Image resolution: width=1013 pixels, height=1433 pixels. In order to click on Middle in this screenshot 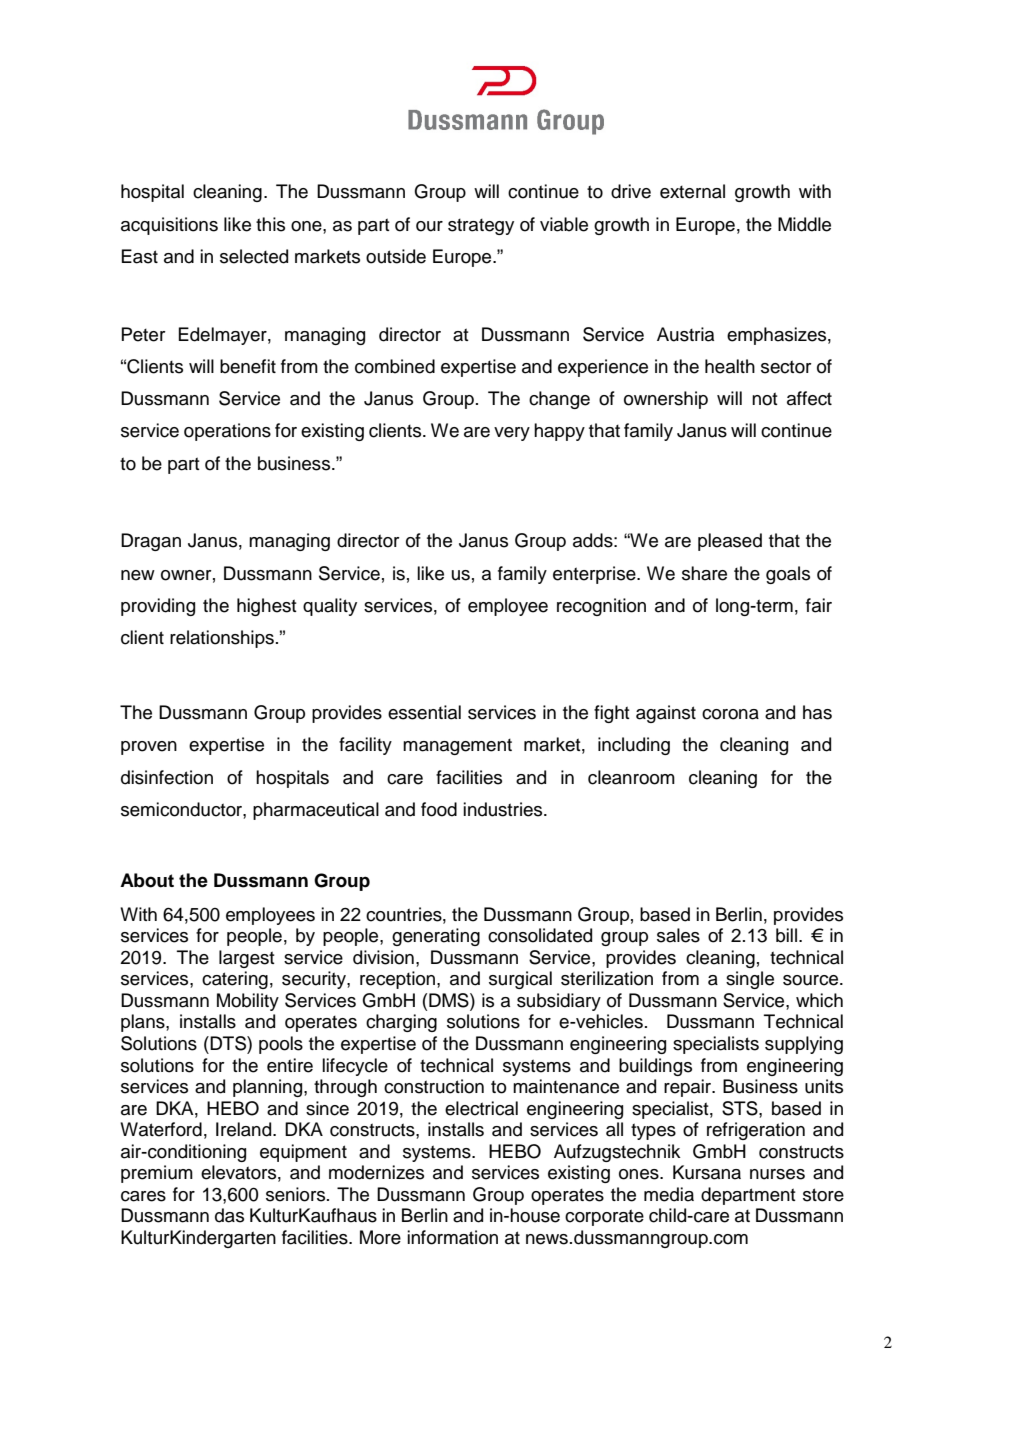, I will do `click(804, 224)`.
